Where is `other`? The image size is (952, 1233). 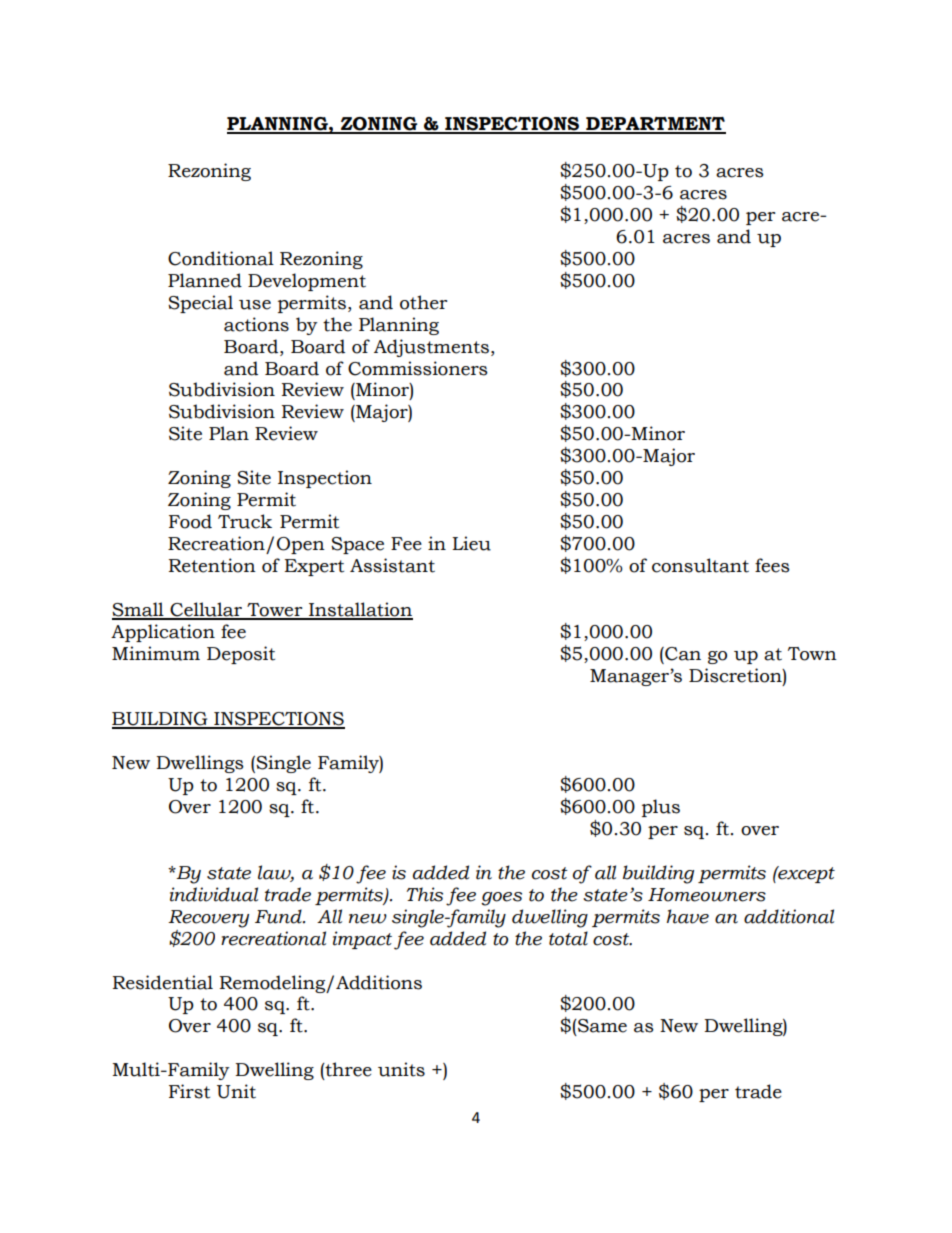
other is located at coordinates (423, 302).
